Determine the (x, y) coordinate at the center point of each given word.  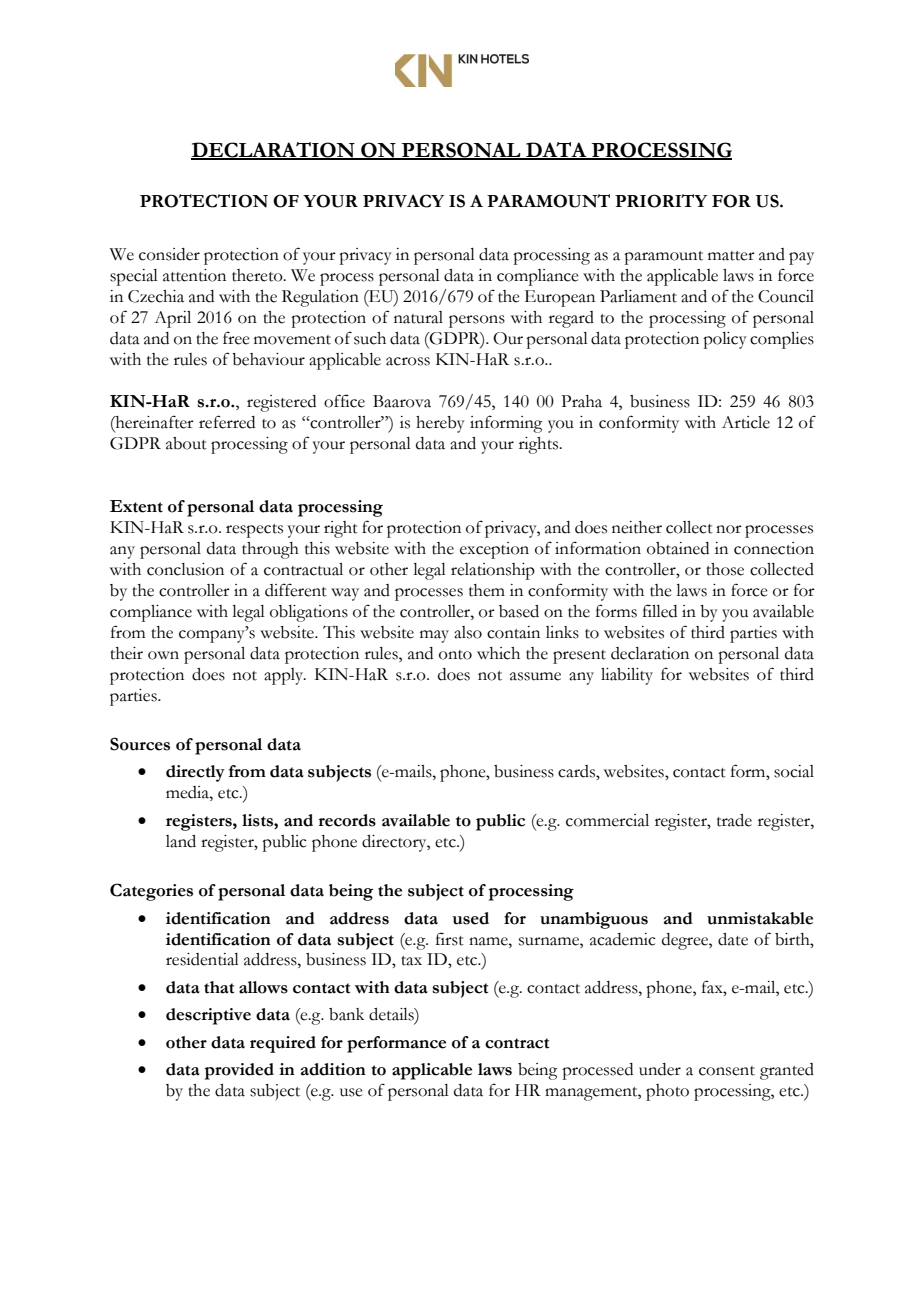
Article (746, 422)
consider (169, 254)
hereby (440, 424)
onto (455, 655)
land (181, 841)
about (186, 443)
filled (660, 611)
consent (727, 1071)
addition (333, 1069)
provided (239, 1071)
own (163, 655)
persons (477, 321)
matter (731, 256)
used (471, 918)
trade (734, 820)
